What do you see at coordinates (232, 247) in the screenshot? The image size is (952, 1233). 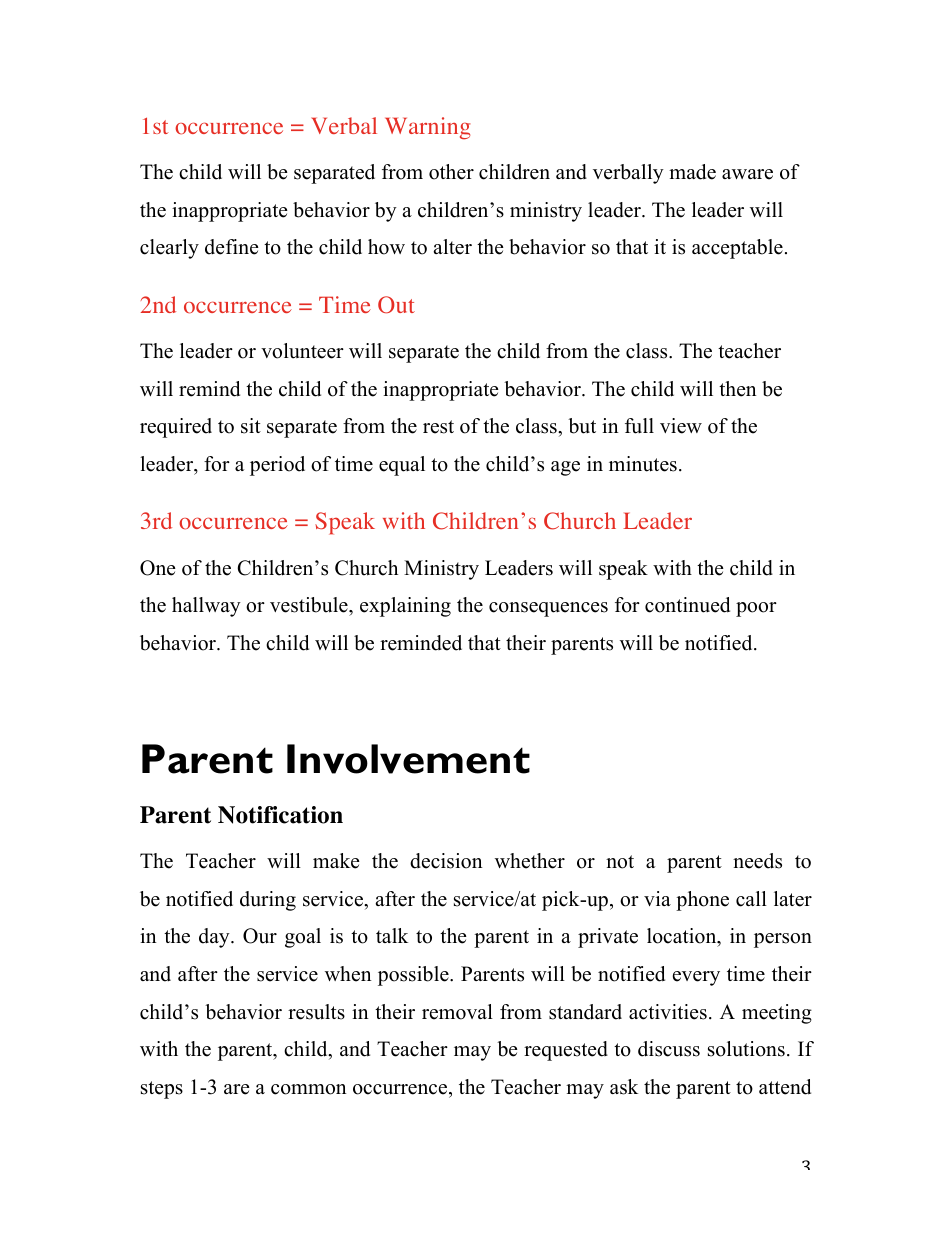 I see `define` at bounding box center [232, 247].
